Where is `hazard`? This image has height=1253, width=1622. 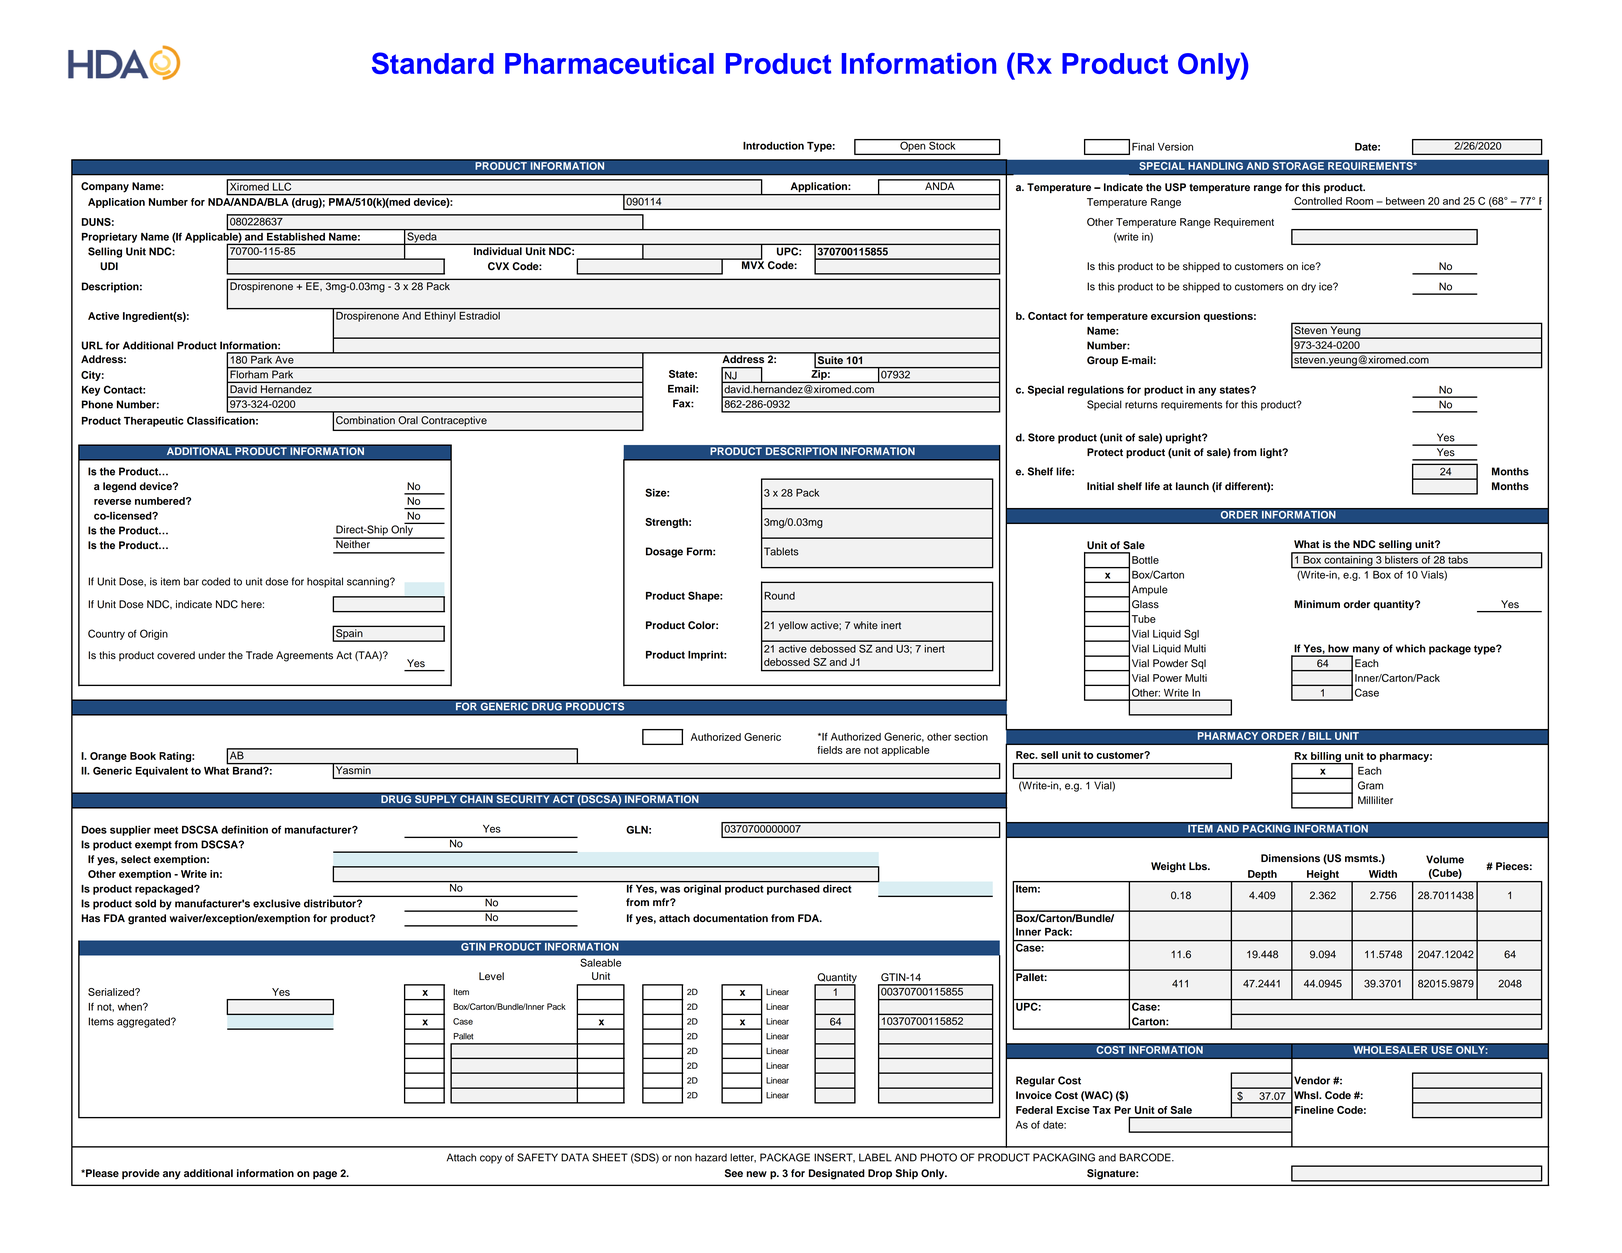 hazard is located at coordinates (711, 1157).
